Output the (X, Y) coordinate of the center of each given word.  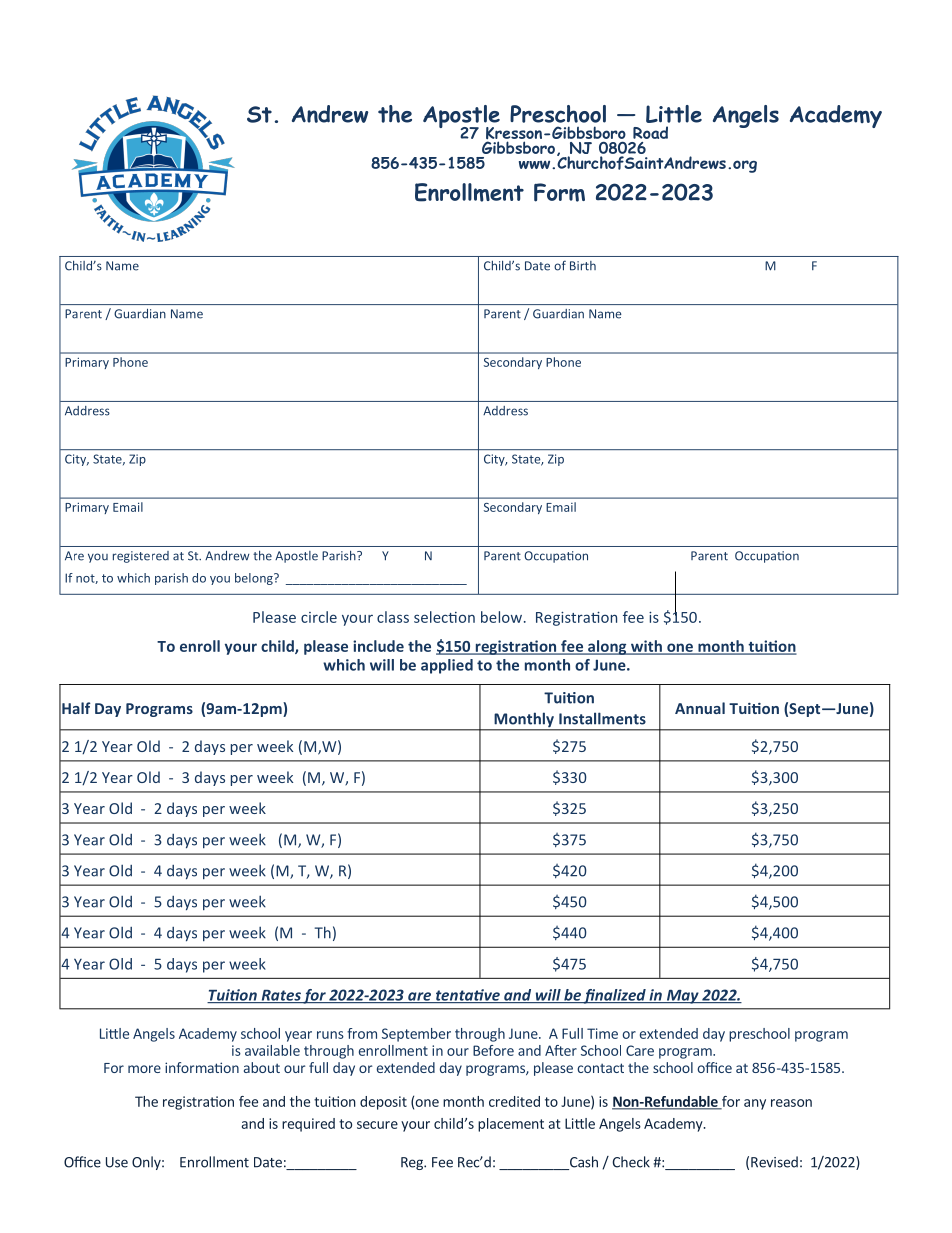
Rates (281, 996)
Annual (700, 708)
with (646, 647)
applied (447, 666)
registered (141, 557)
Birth (583, 266)
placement (511, 1125)
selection (444, 617)
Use (117, 1162)
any (755, 1104)
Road (650, 132)
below (503, 617)
